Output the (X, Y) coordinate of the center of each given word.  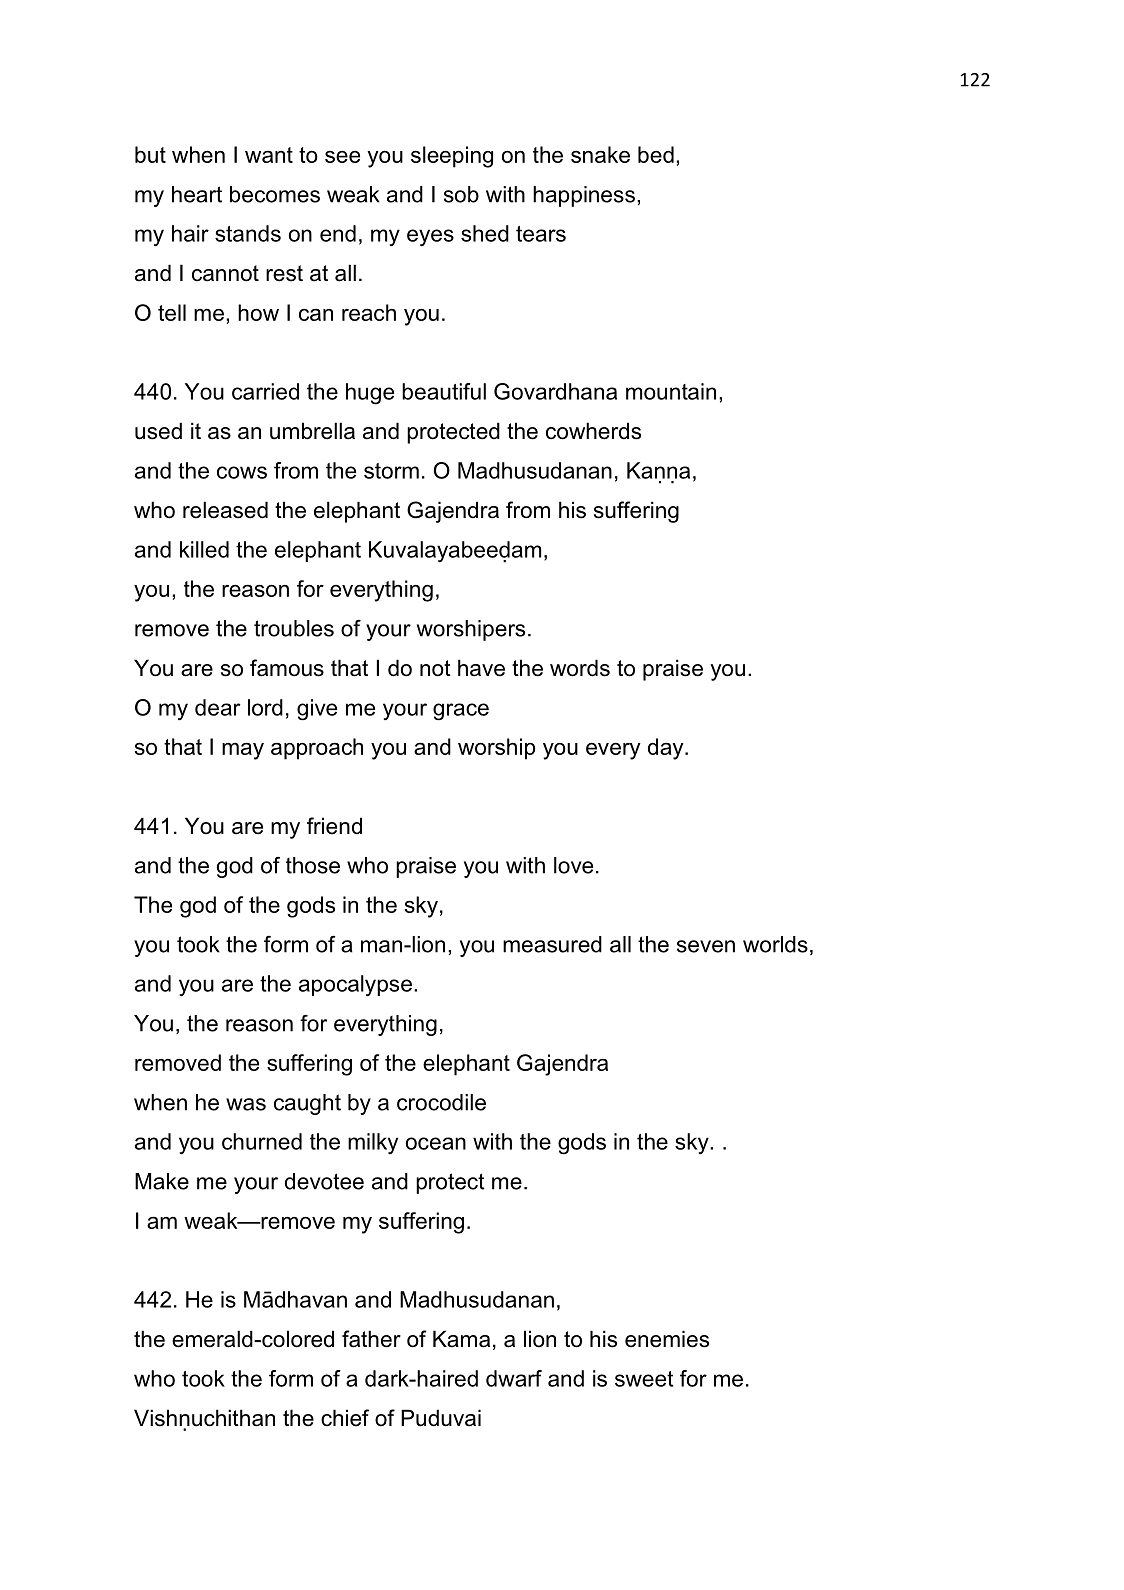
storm (391, 471)
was (246, 1104)
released (225, 510)
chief (345, 1418)
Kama (461, 1339)
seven (706, 946)
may (243, 751)
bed (656, 154)
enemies (667, 1339)
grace (461, 712)
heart (197, 194)
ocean (436, 1143)
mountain (671, 391)
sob (461, 194)
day (667, 749)
